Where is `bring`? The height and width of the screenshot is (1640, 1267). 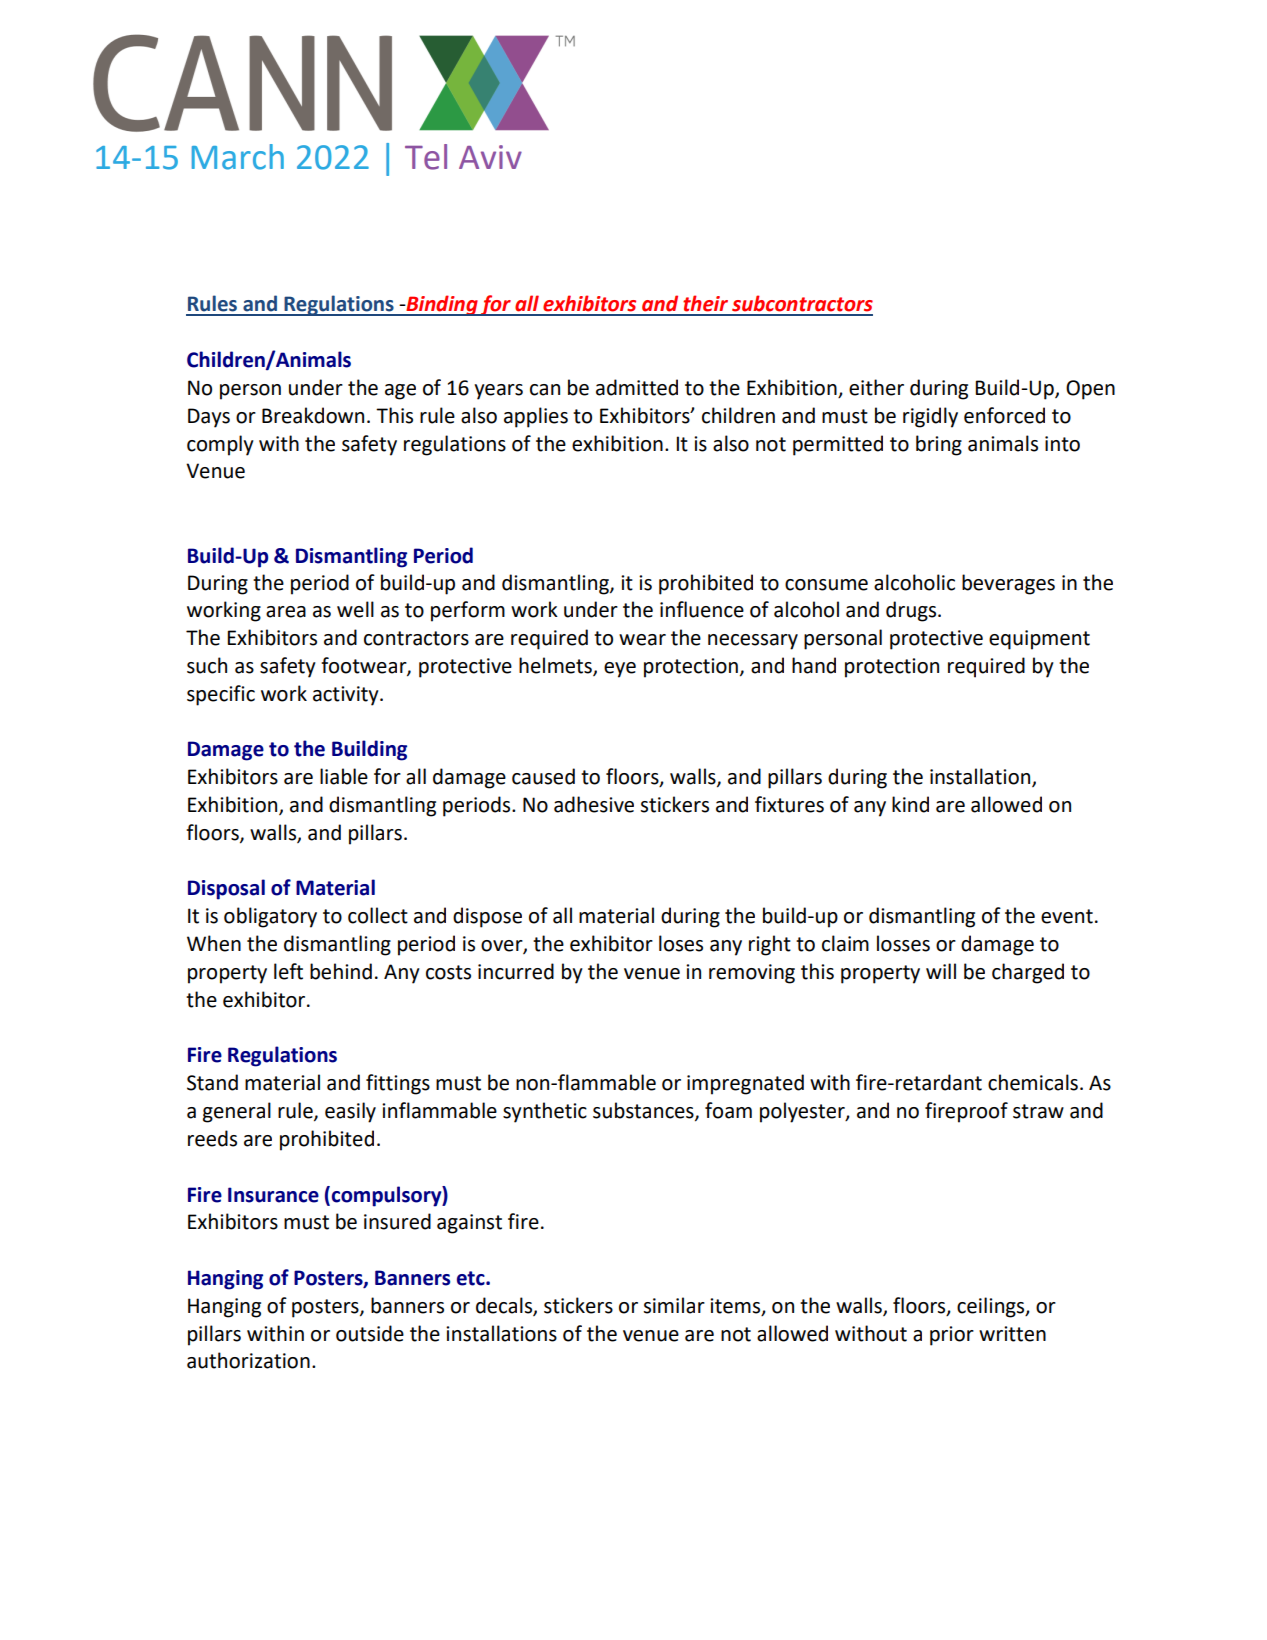
bring is located at coordinates (939, 445).
